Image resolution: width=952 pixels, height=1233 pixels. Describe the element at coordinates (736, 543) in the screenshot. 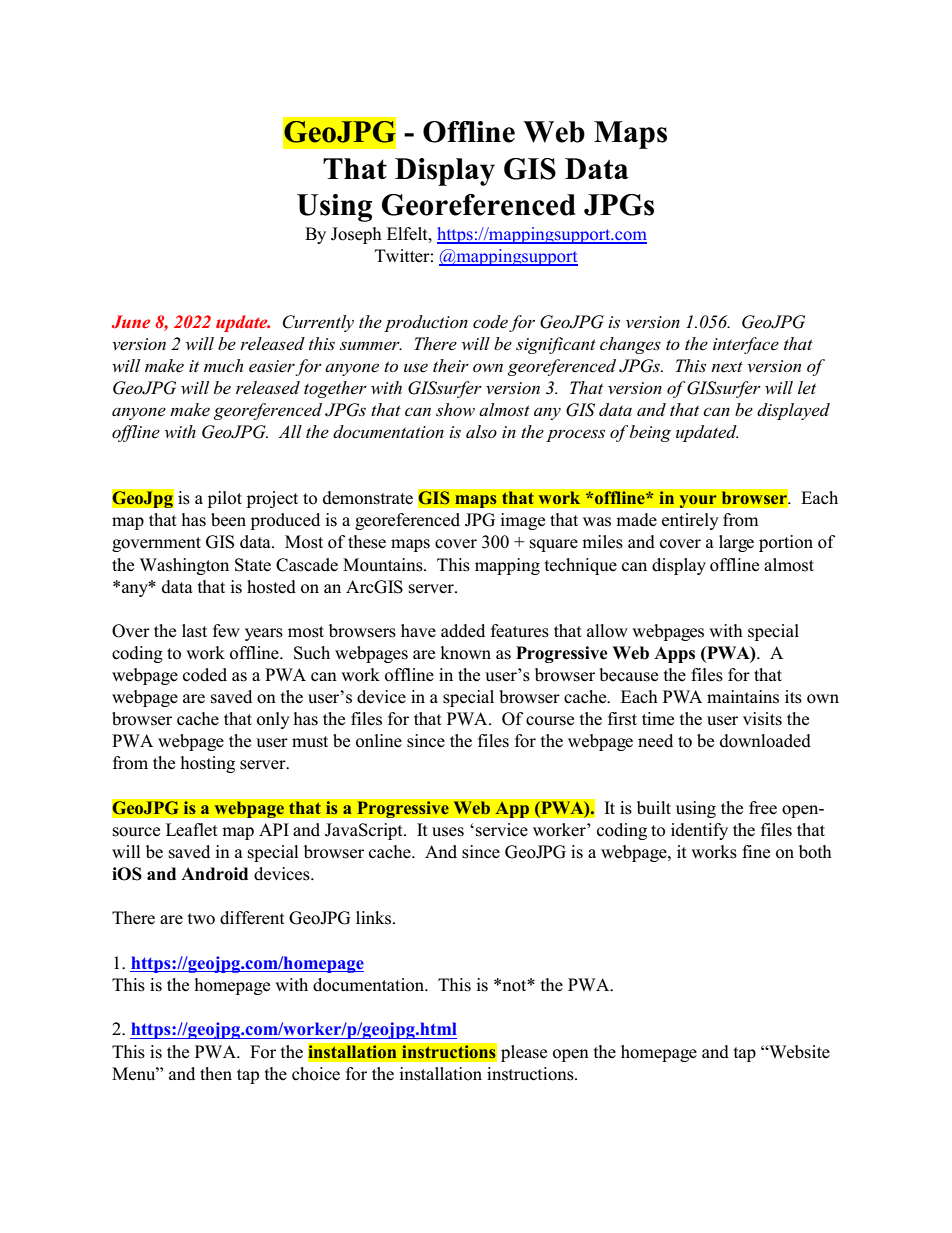

I see `large` at that location.
